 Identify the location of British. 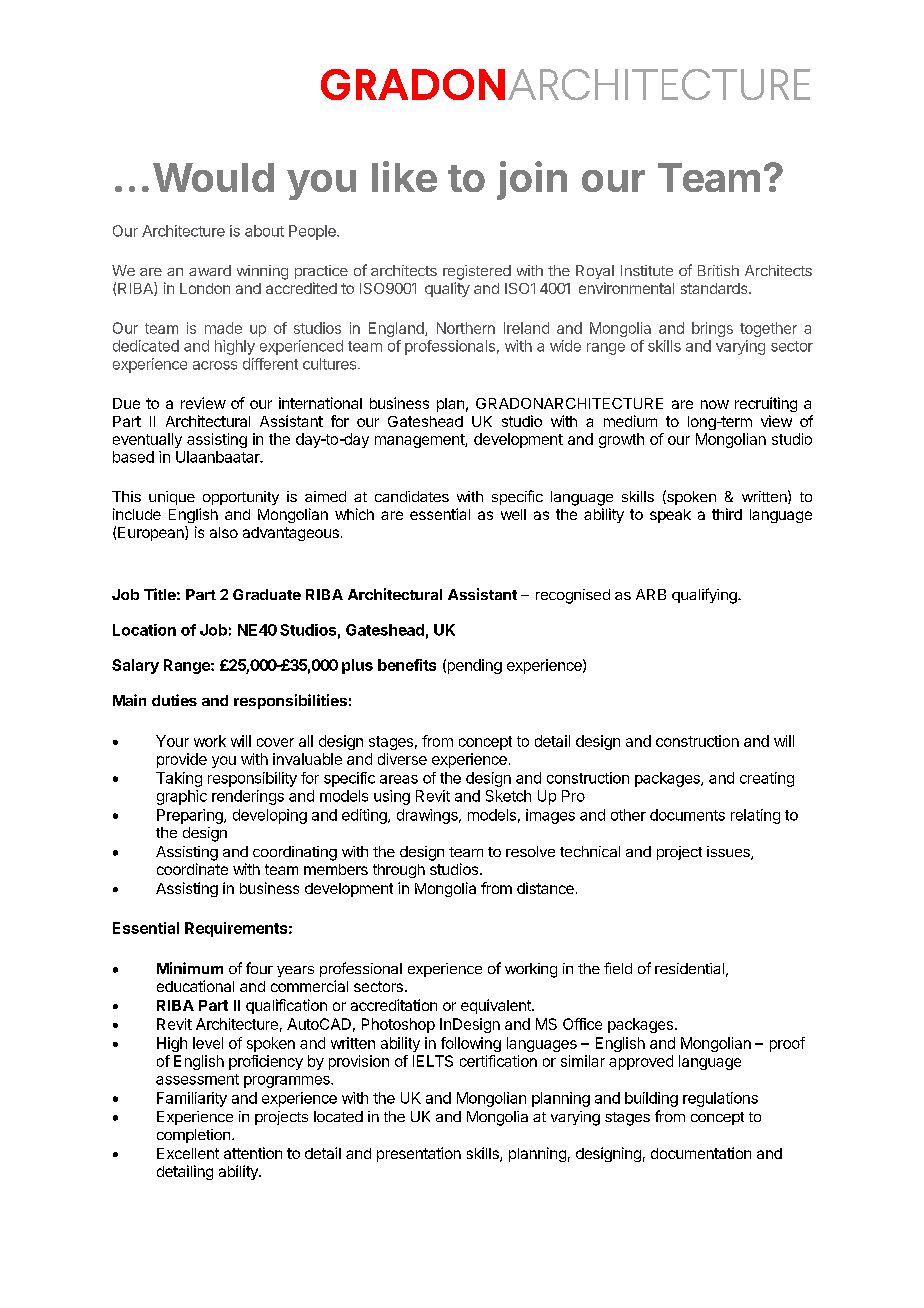
(718, 270).
